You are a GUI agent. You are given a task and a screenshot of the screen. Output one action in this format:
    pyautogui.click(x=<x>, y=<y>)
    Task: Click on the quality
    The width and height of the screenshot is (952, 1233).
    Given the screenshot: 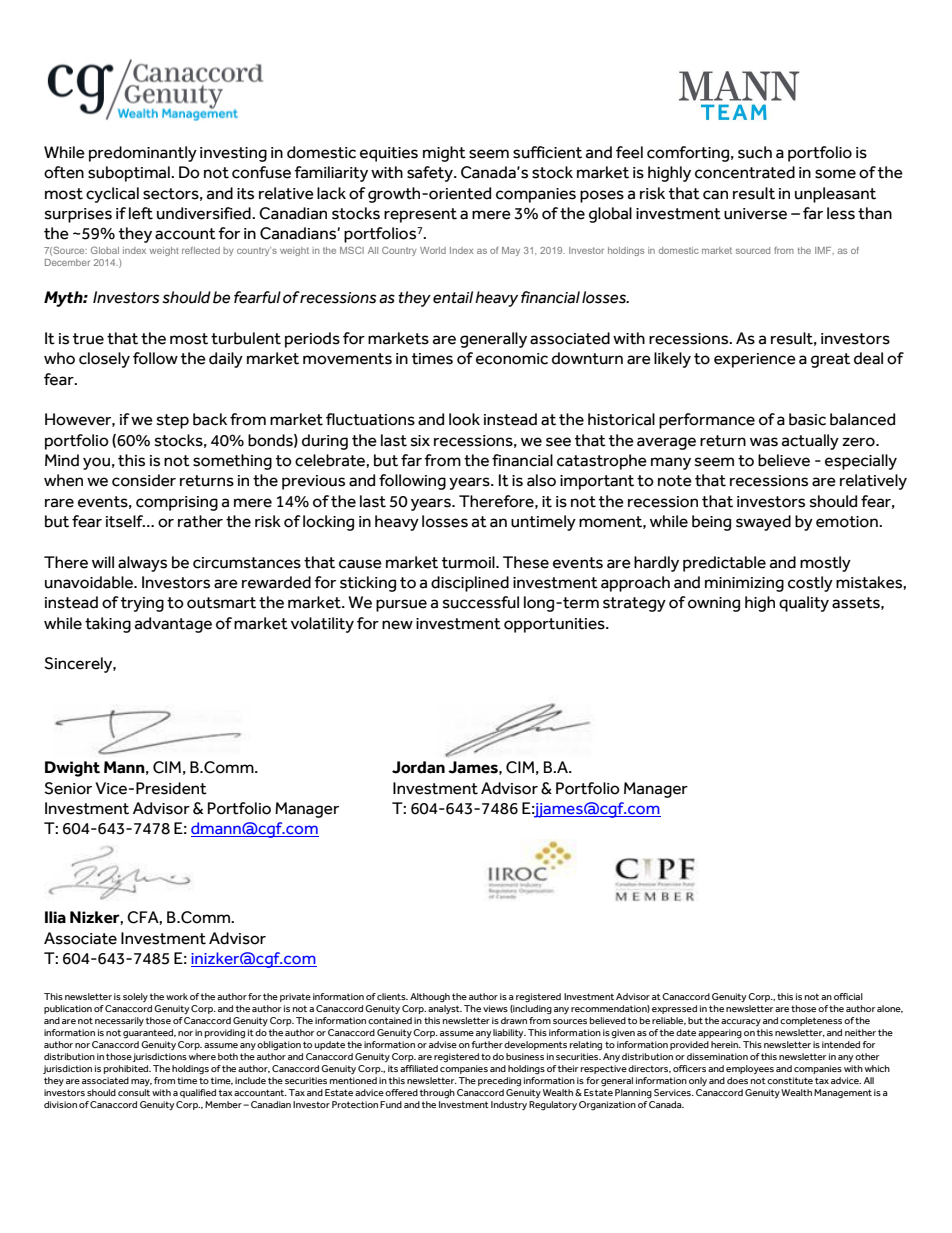 What is the action you would take?
    pyautogui.click(x=804, y=604)
